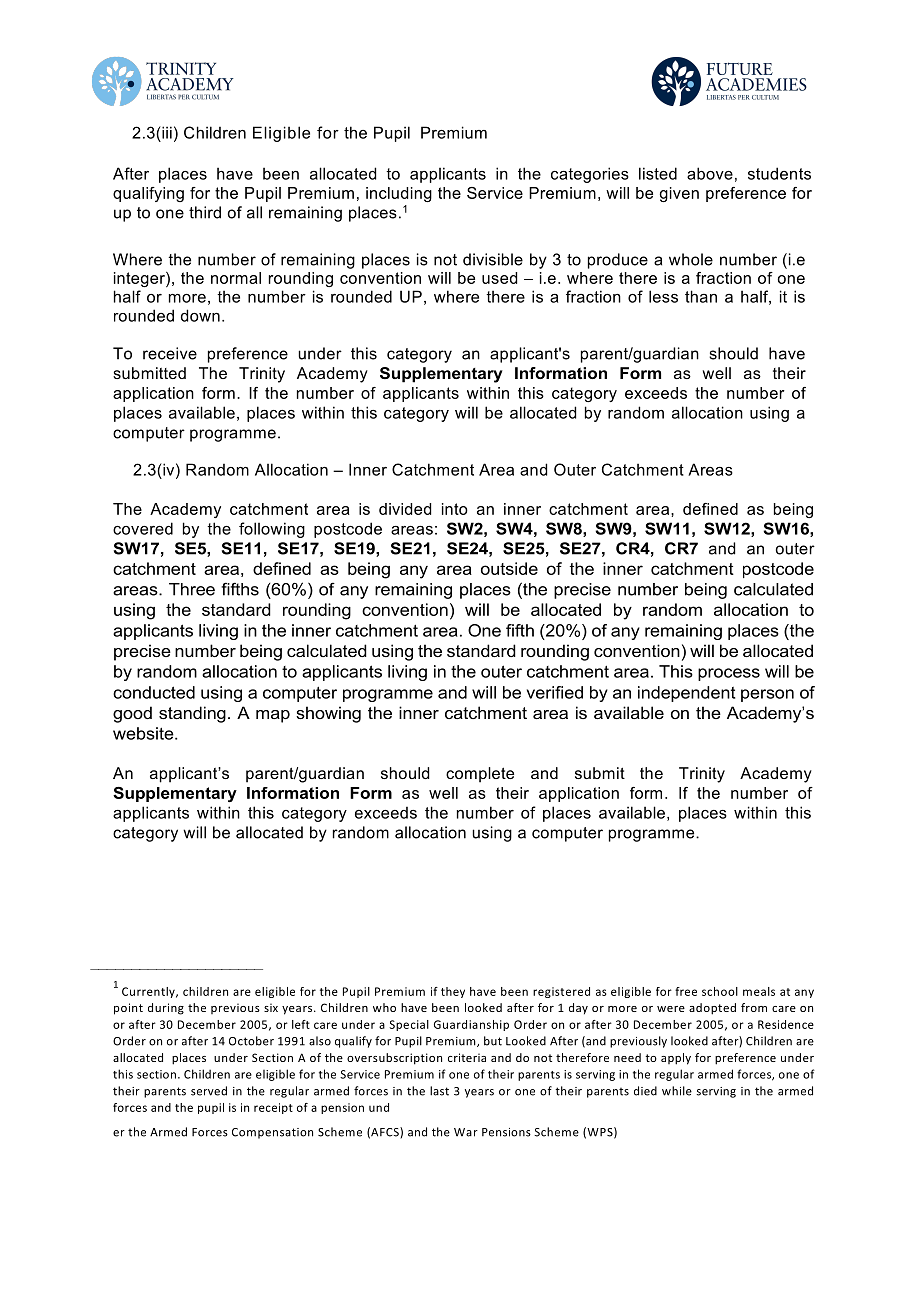  What do you see at coordinates (679, 194) in the document?
I see `given` at bounding box center [679, 194].
